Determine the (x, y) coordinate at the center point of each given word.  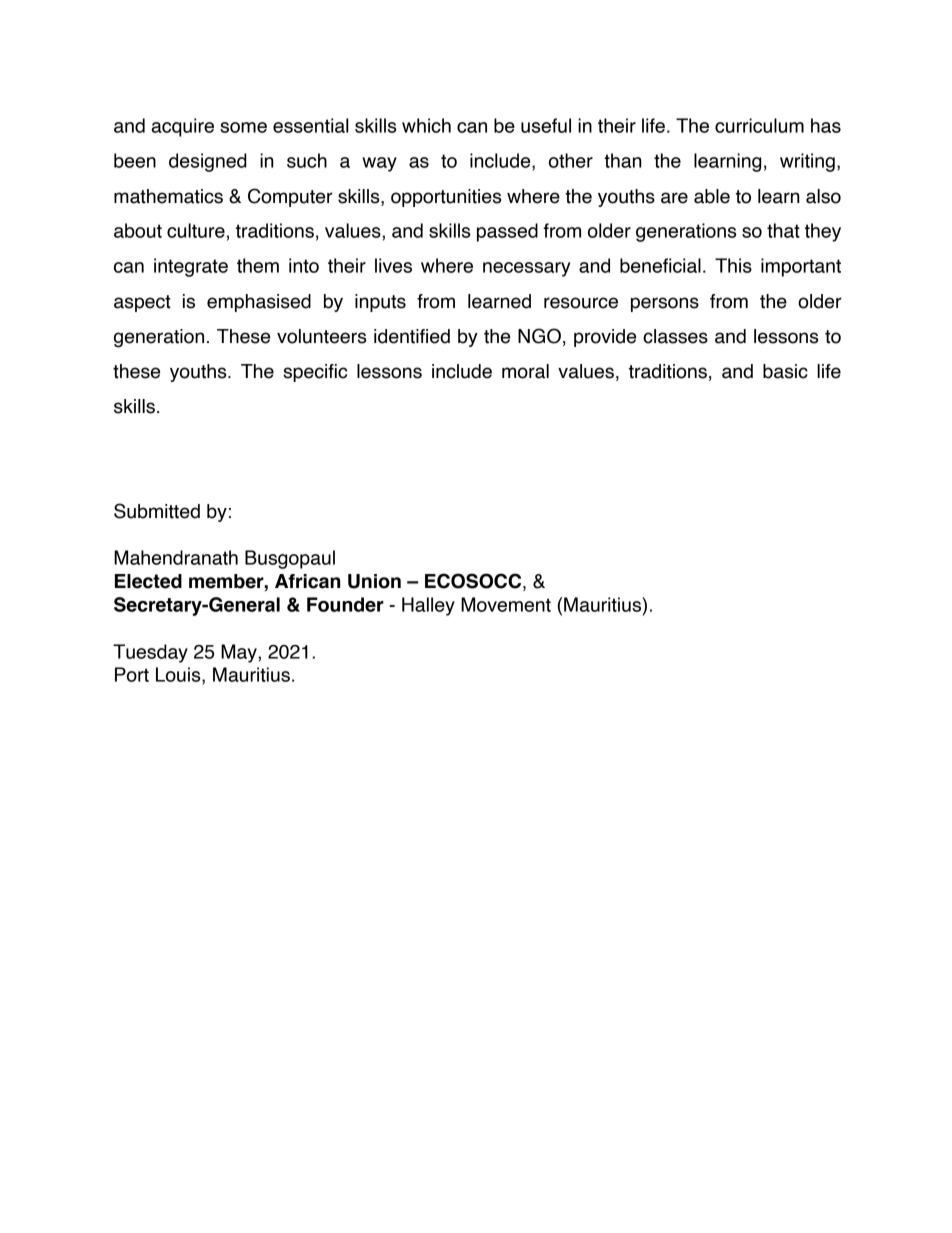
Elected (148, 581)
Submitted (157, 511)
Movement (506, 604)
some (243, 127)
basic (785, 371)
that (783, 230)
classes (675, 336)
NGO (539, 336)
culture (196, 230)
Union (374, 581)
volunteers (321, 336)
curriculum (759, 125)
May (240, 653)
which (426, 125)
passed (507, 232)
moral (525, 371)
